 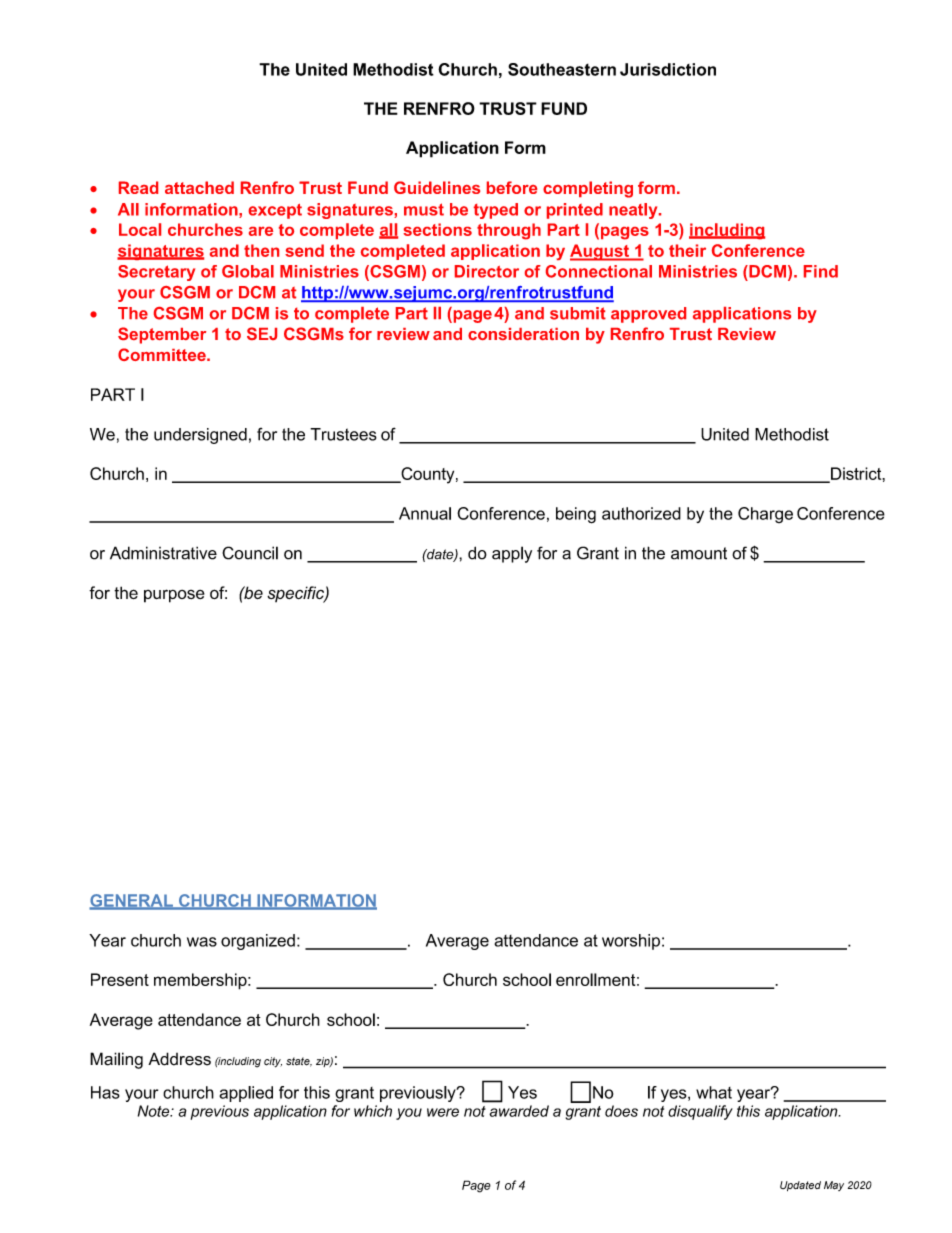 What do you see at coordinates (443, 1112) in the document?
I see `were` at bounding box center [443, 1112].
